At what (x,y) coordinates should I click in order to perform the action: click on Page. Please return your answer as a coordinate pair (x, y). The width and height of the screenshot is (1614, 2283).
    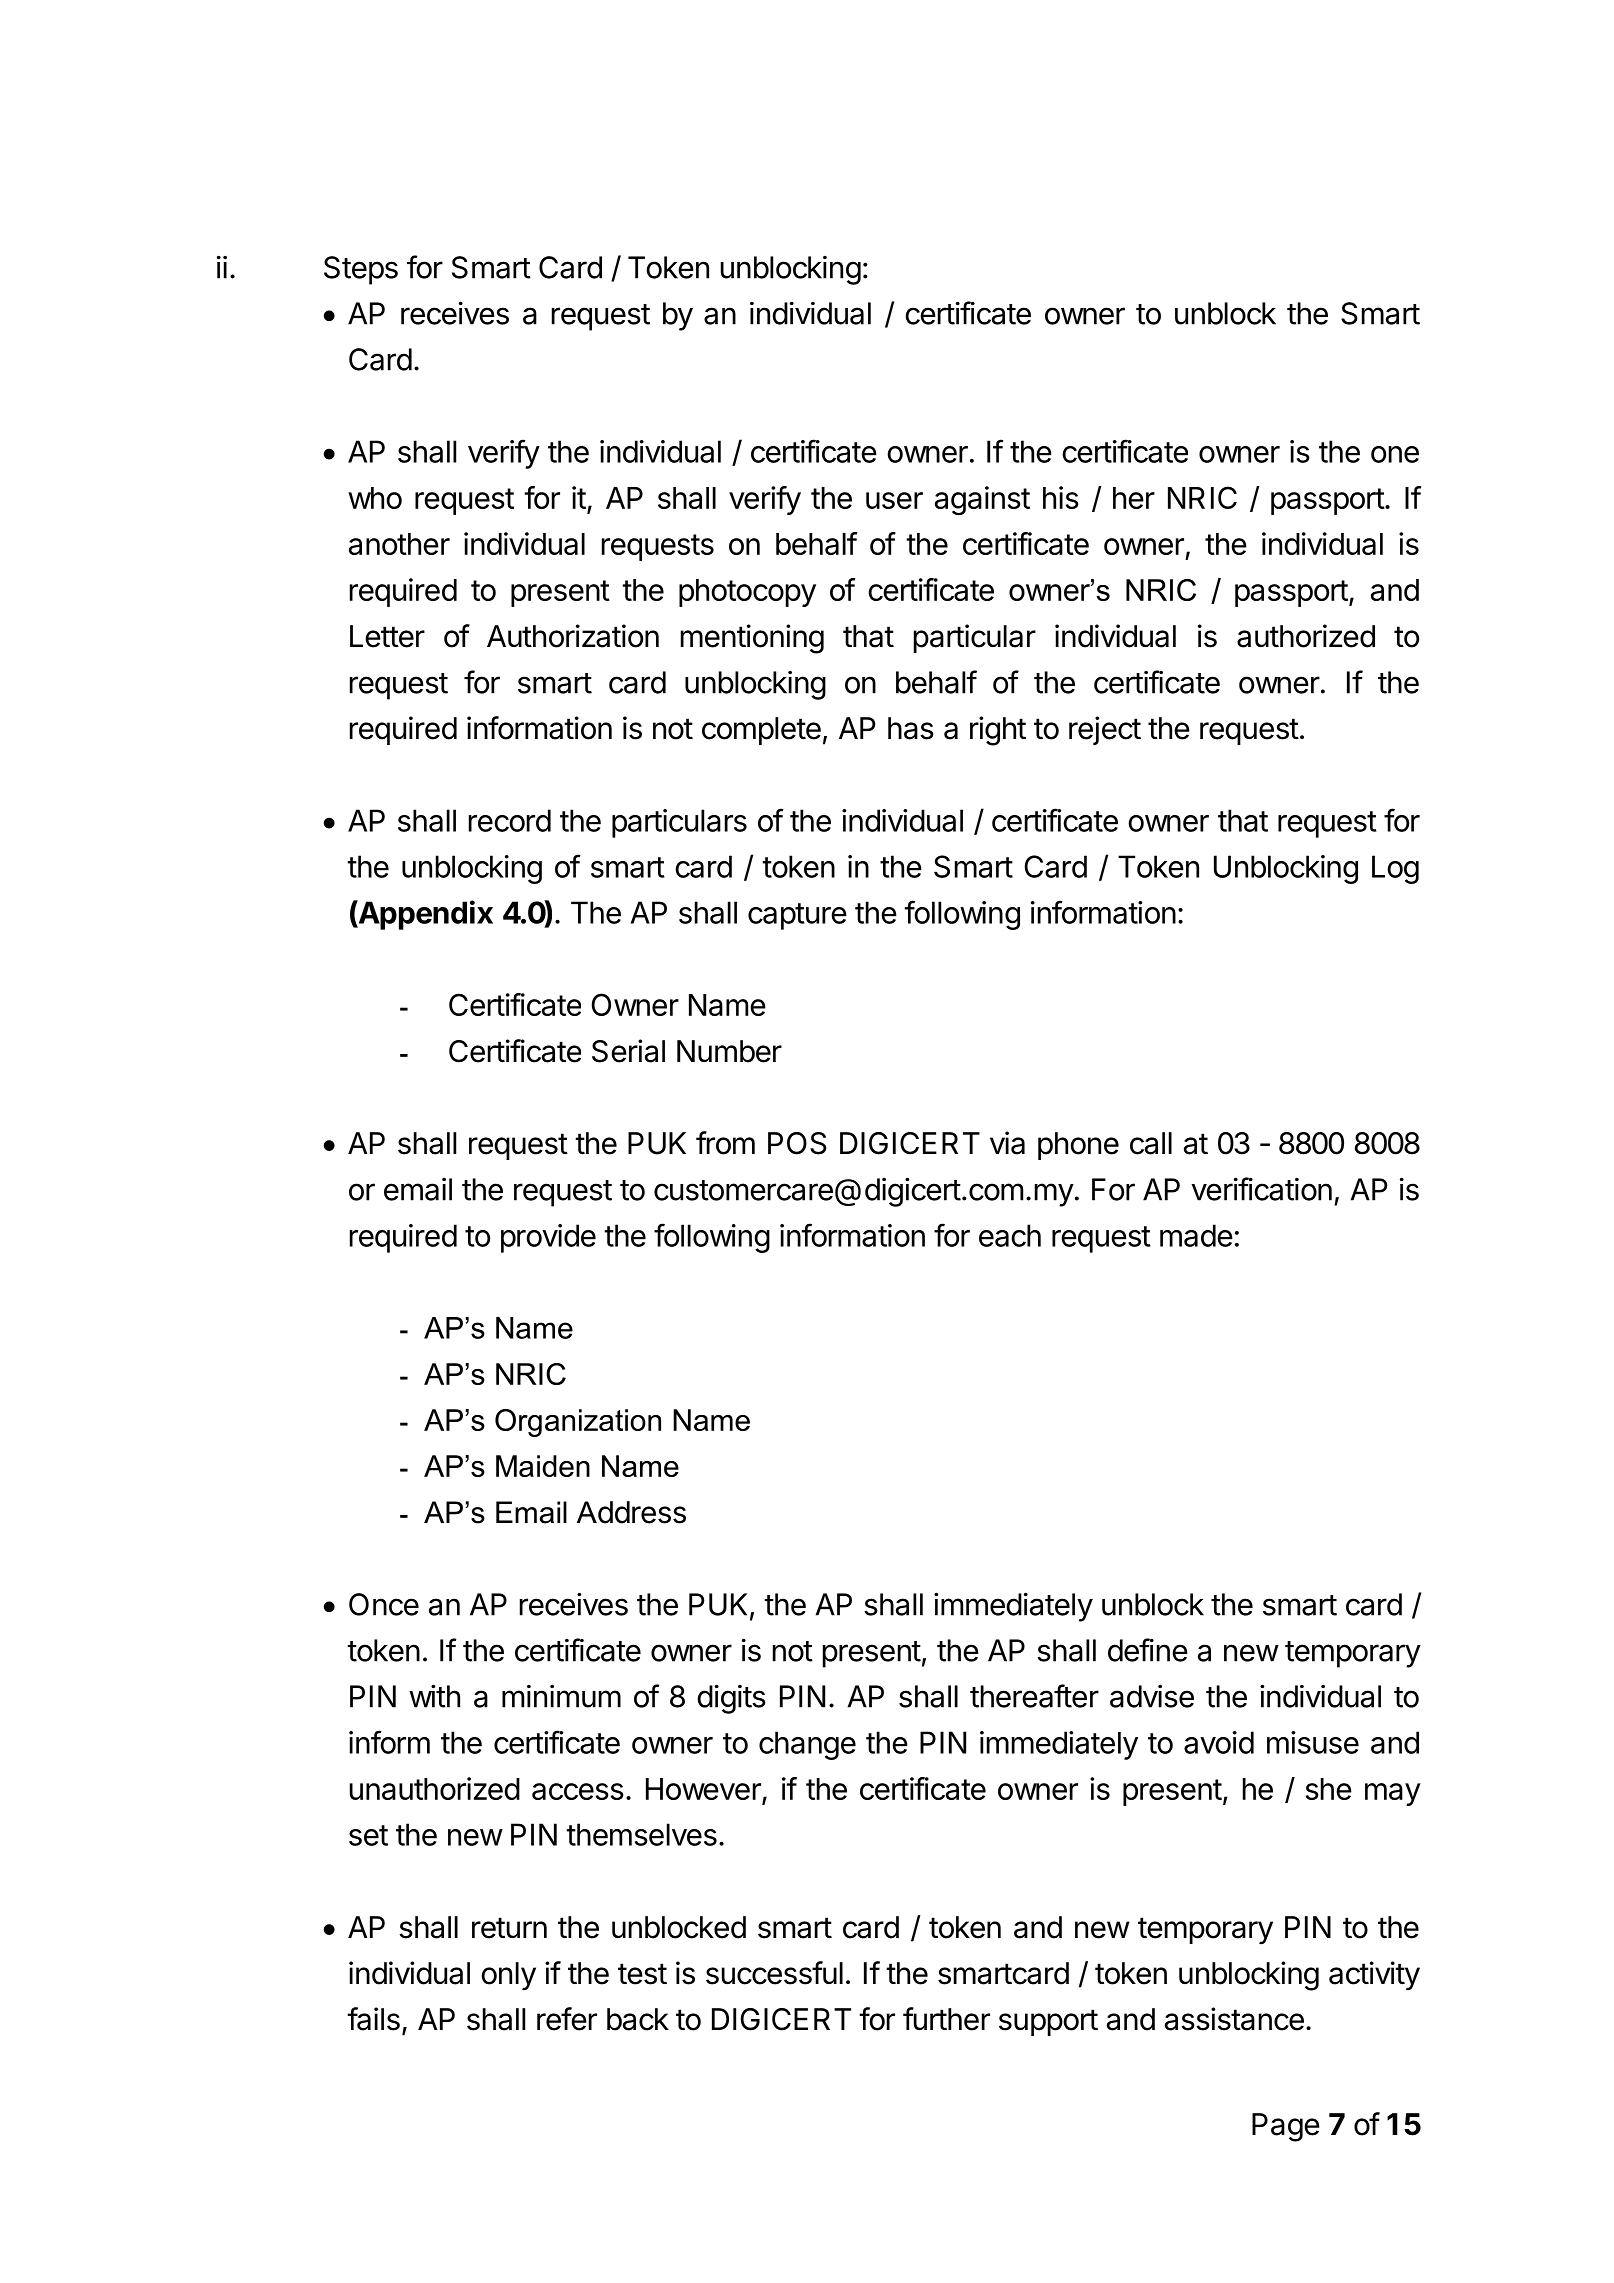
    Looking at the image, I should click on (1286, 2127).
